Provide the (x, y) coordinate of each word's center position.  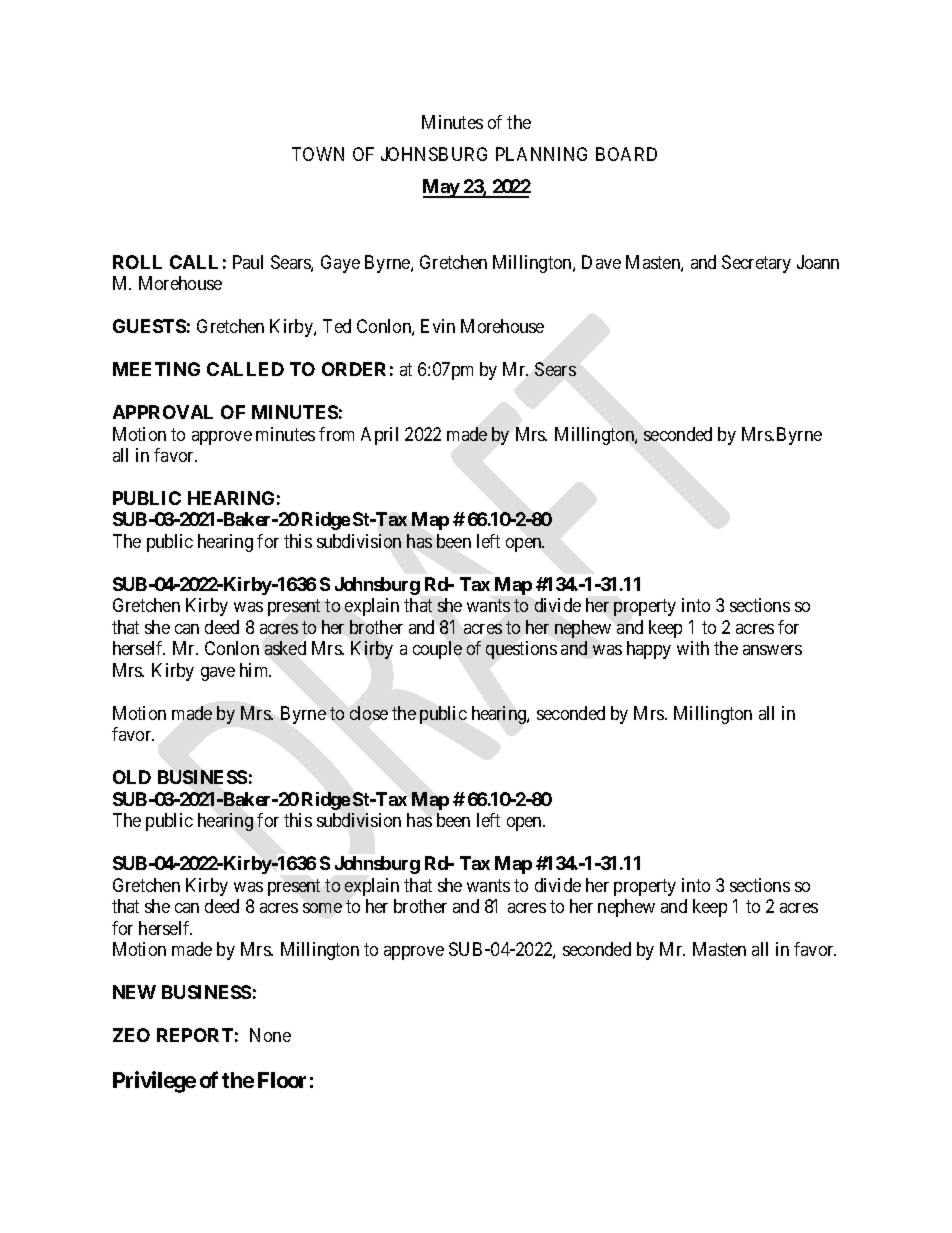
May (442, 188)
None (270, 1035)
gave (218, 674)
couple (437, 650)
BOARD (626, 154)
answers (772, 650)
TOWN (318, 154)
